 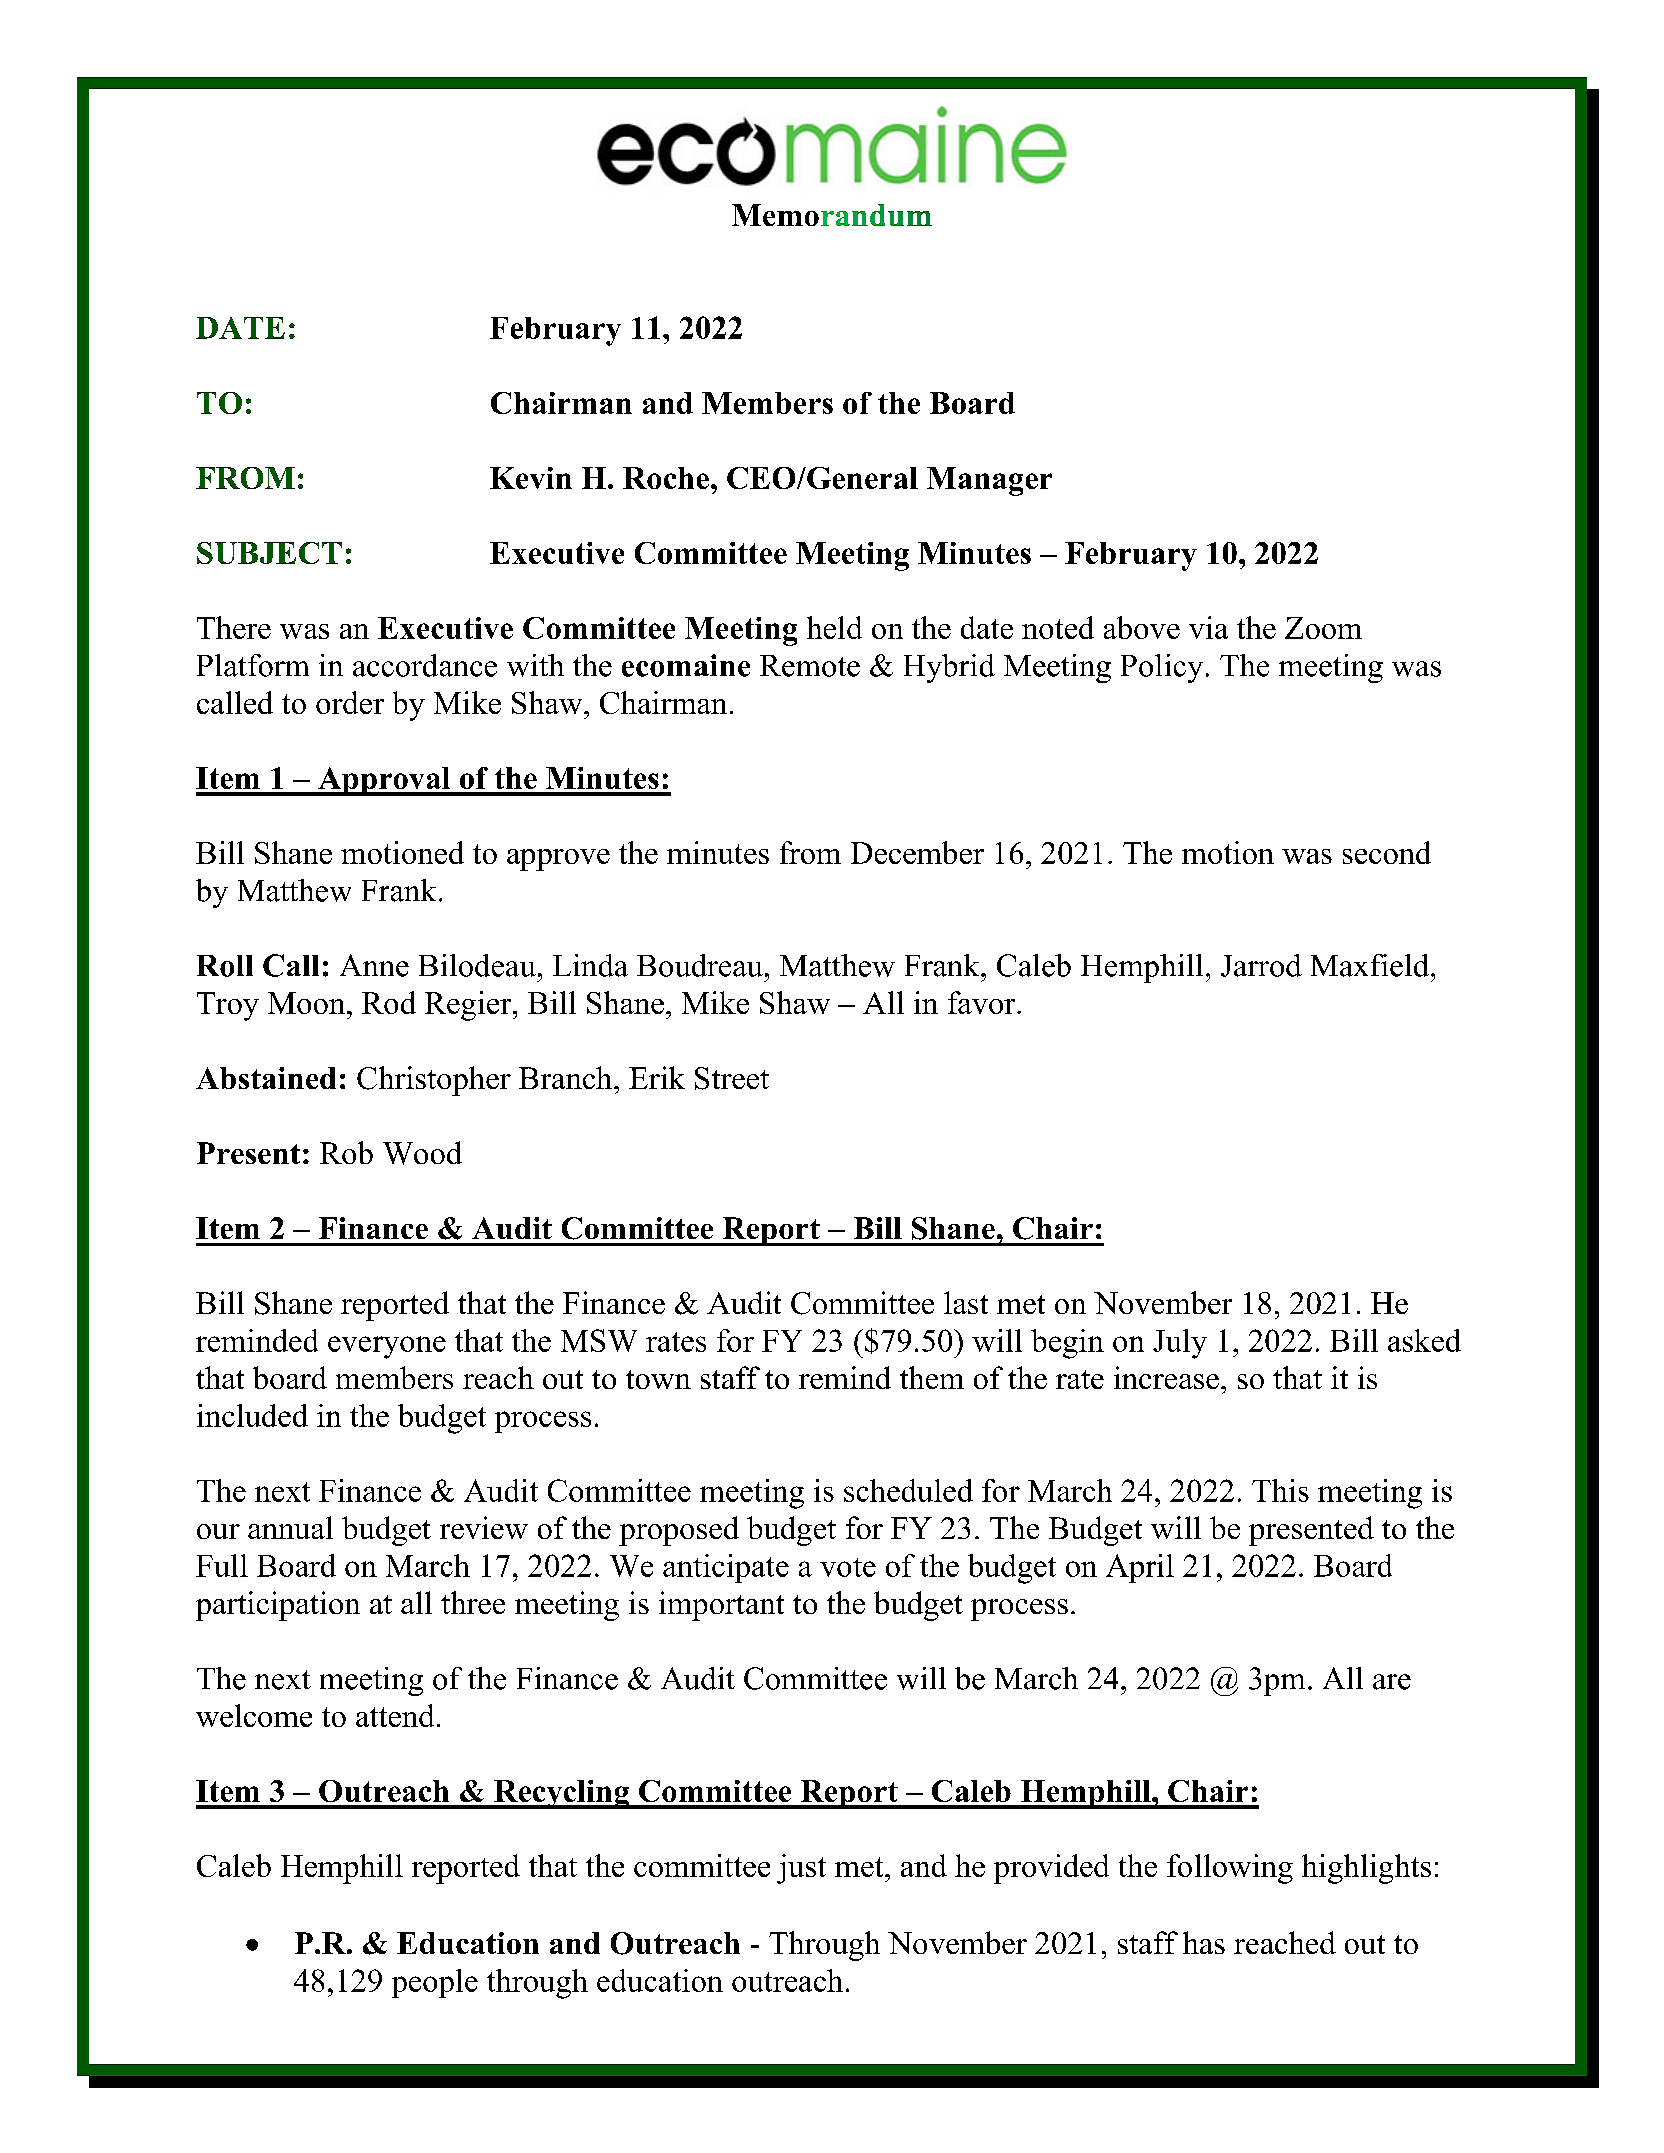 I want to click on Memo, so click(x=775, y=215).
